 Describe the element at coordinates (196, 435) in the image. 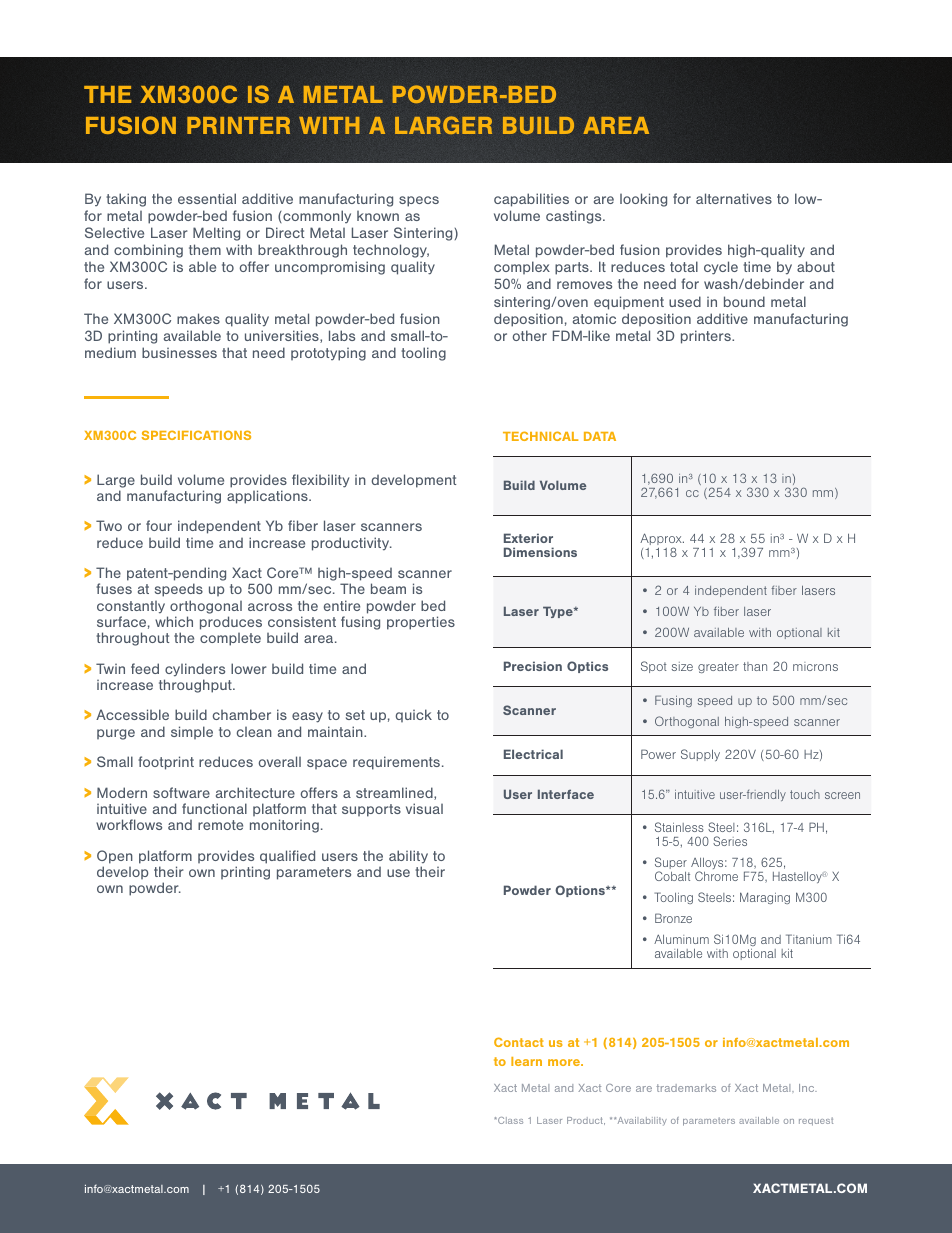

I see `SPECIFICATIONS` at that location.
